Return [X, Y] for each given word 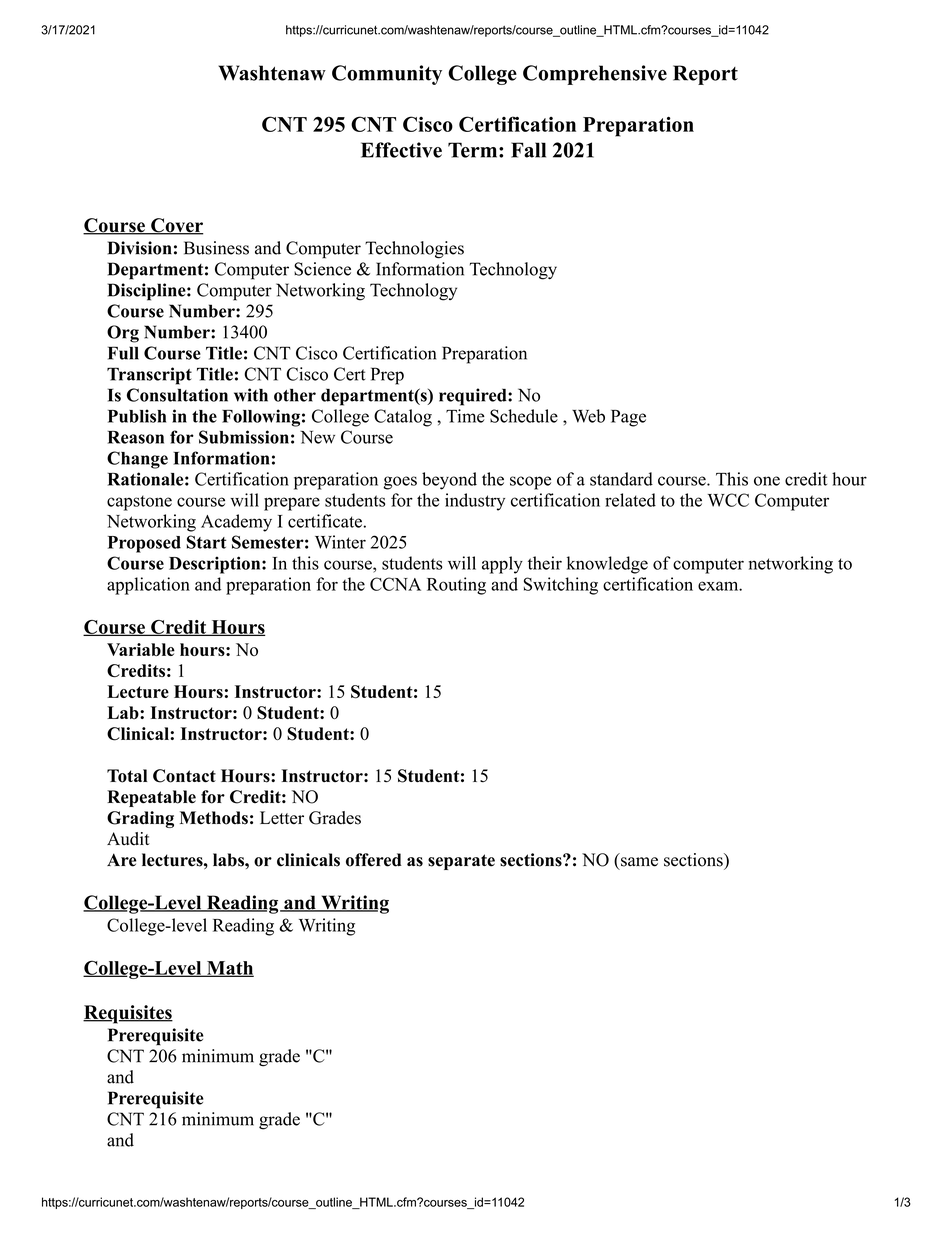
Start [206, 542]
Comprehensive [595, 75]
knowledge [607, 565]
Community [387, 75]
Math [229, 969]
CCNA [395, 584]
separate [461, 862]
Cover [176, 226]
